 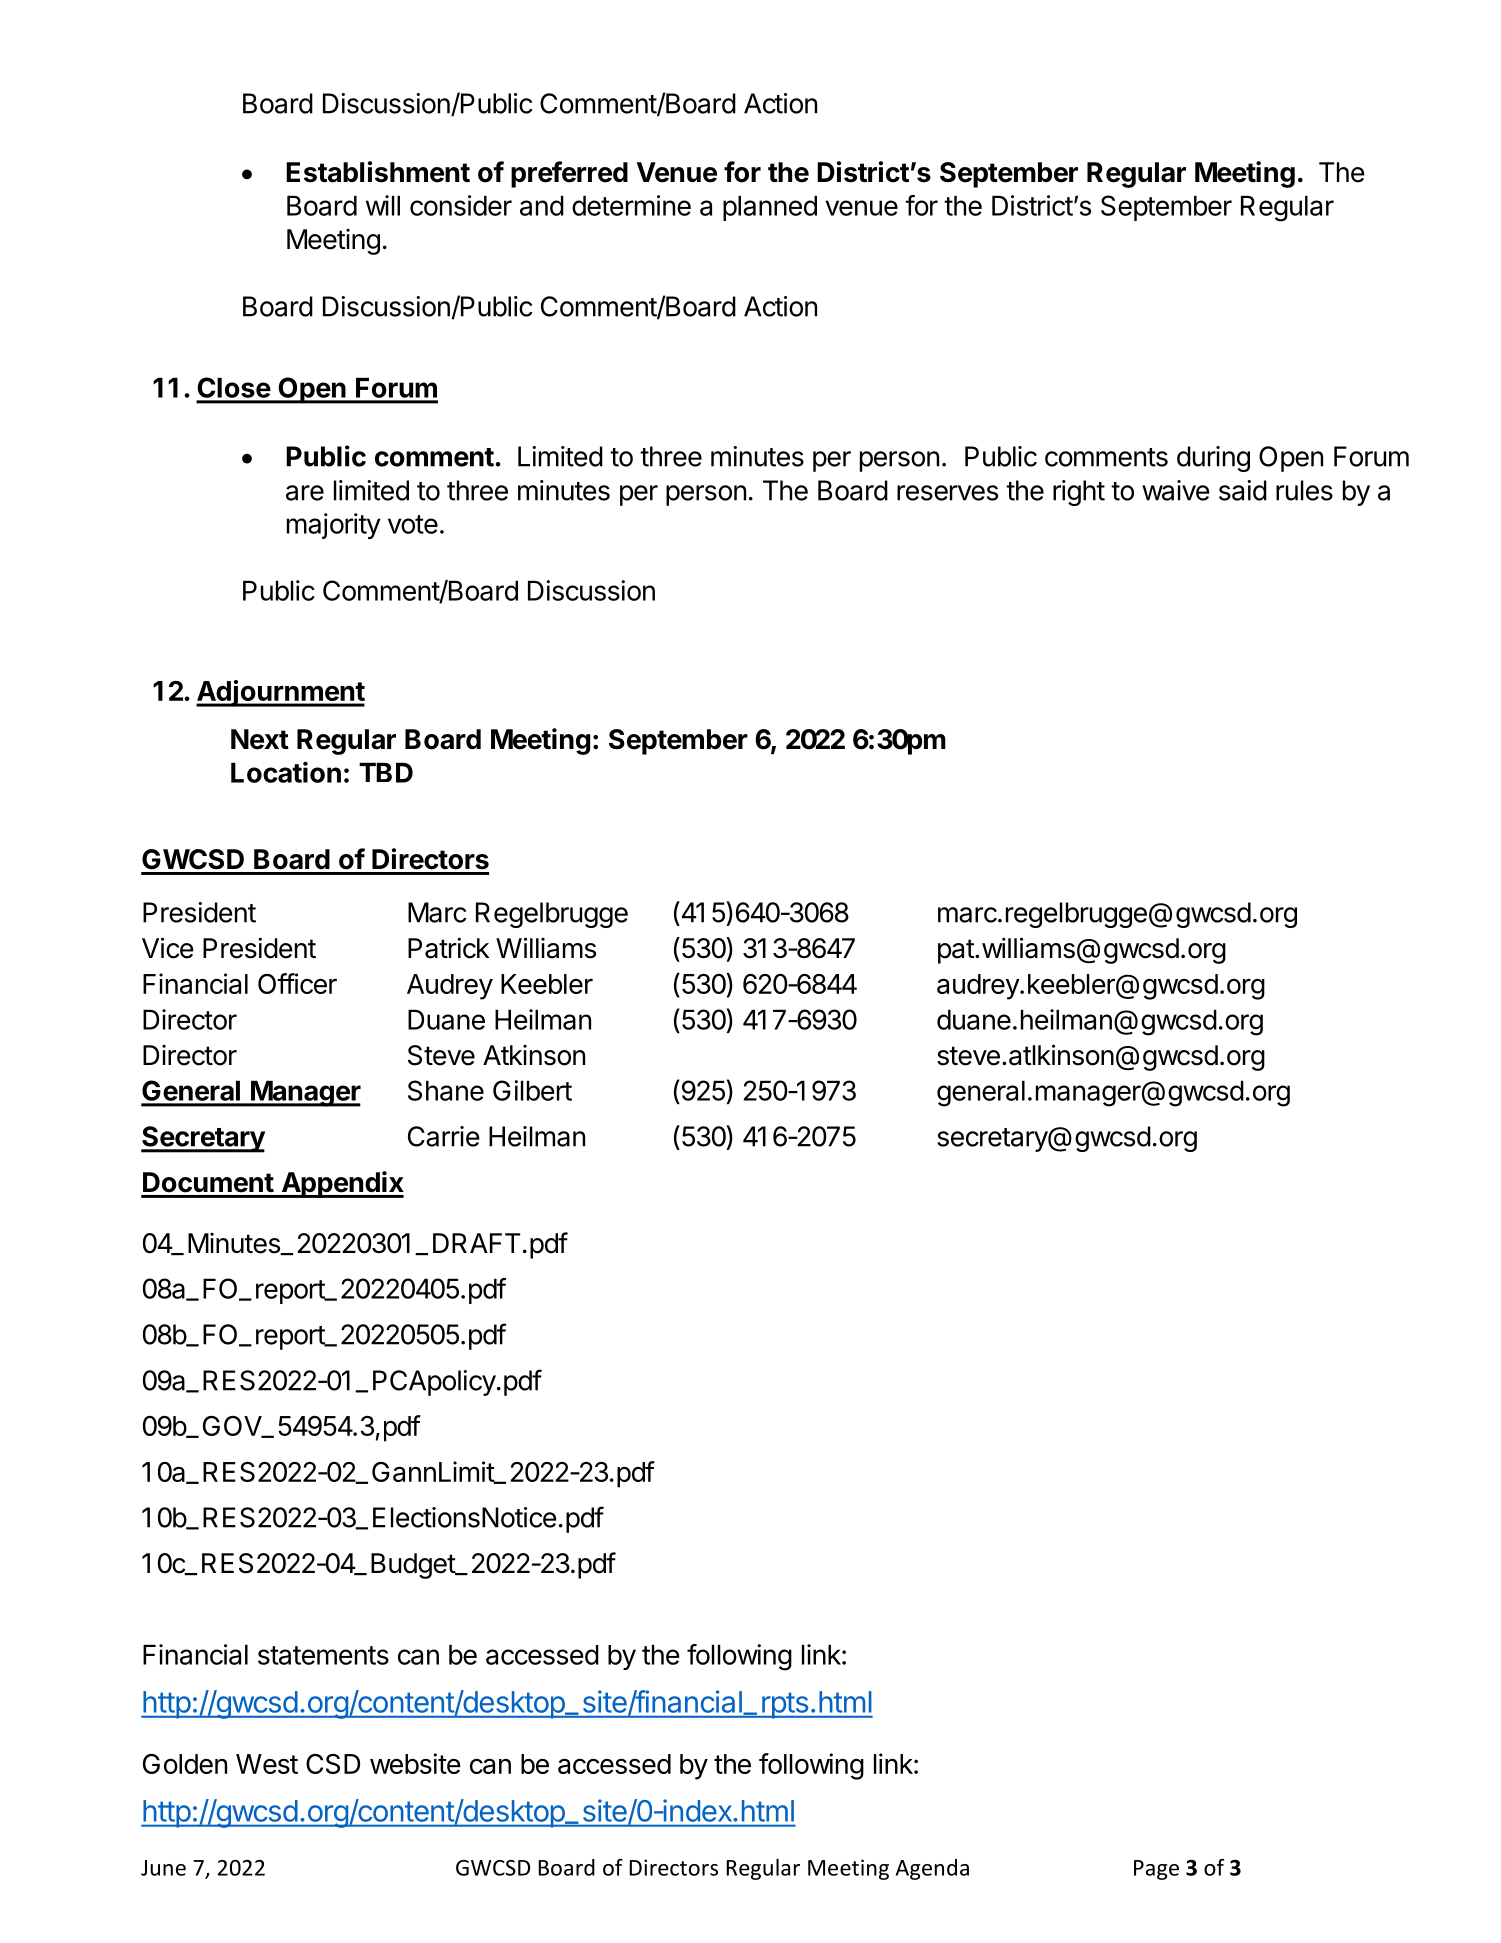 I want to click on during, so click(x=1213, y=459).
